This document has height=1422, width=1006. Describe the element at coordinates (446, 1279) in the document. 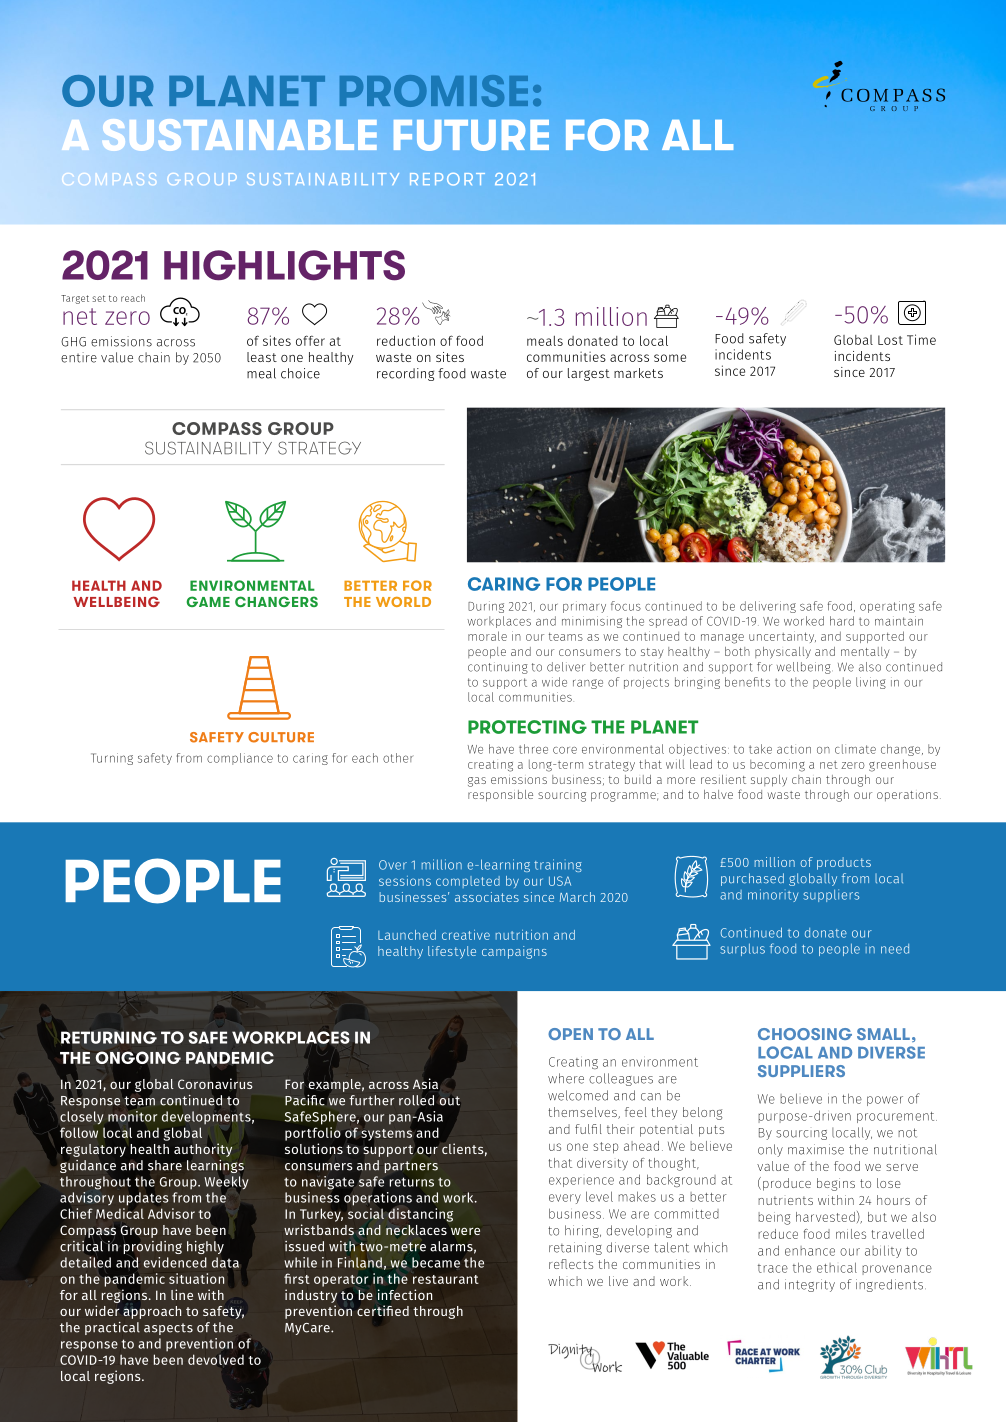

I see `restaurant` at that location.
